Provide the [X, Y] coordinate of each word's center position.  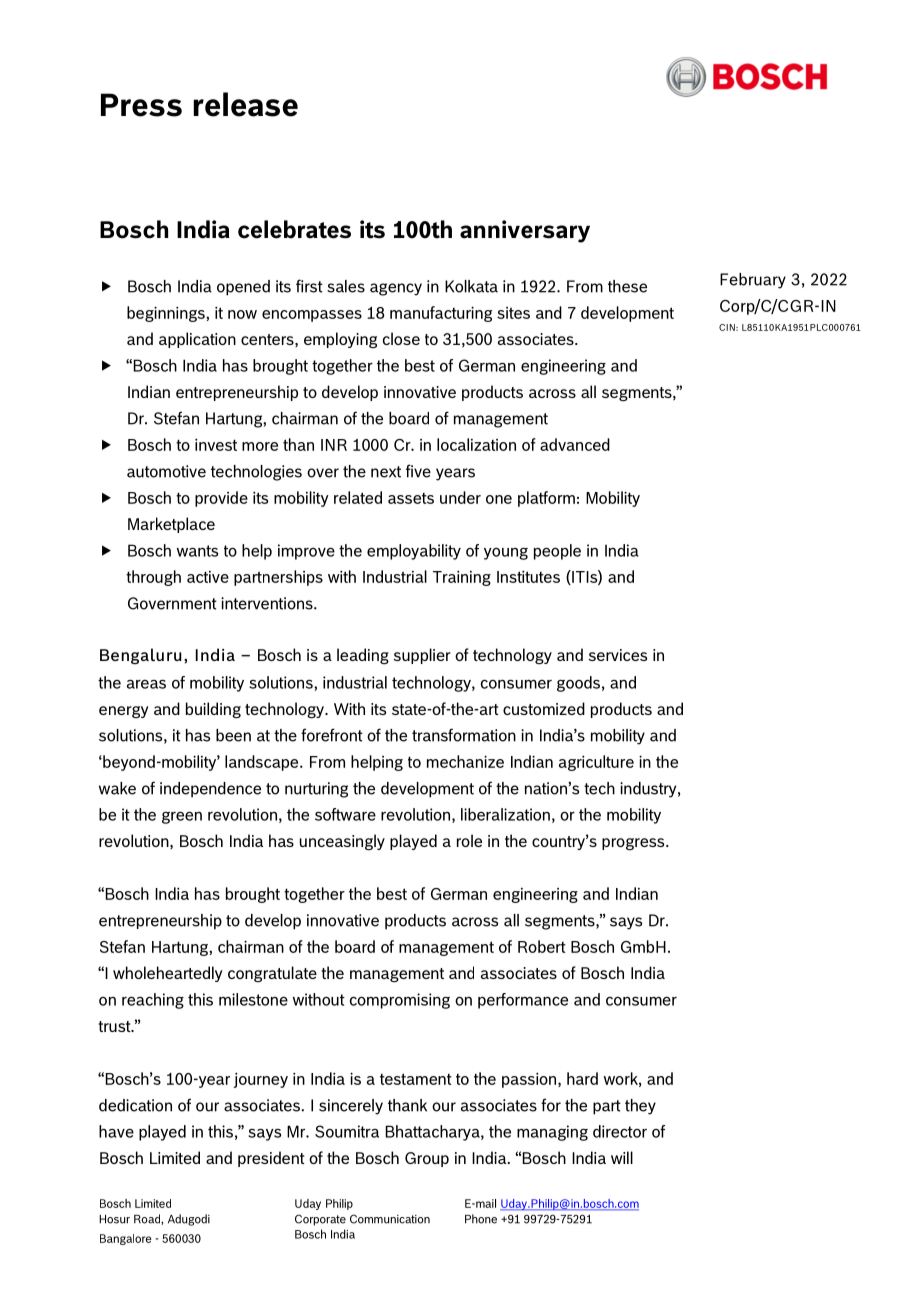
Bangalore [126, 1239]
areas [146, 684]
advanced [575, 444]
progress [634, 844]
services [618, 655]
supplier [422, 656]
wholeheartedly [168, 974]
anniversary [525, 231]
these [627, 286]
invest [216, 444]
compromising [400, 1001]
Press [141, 105]
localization [476, 444]
